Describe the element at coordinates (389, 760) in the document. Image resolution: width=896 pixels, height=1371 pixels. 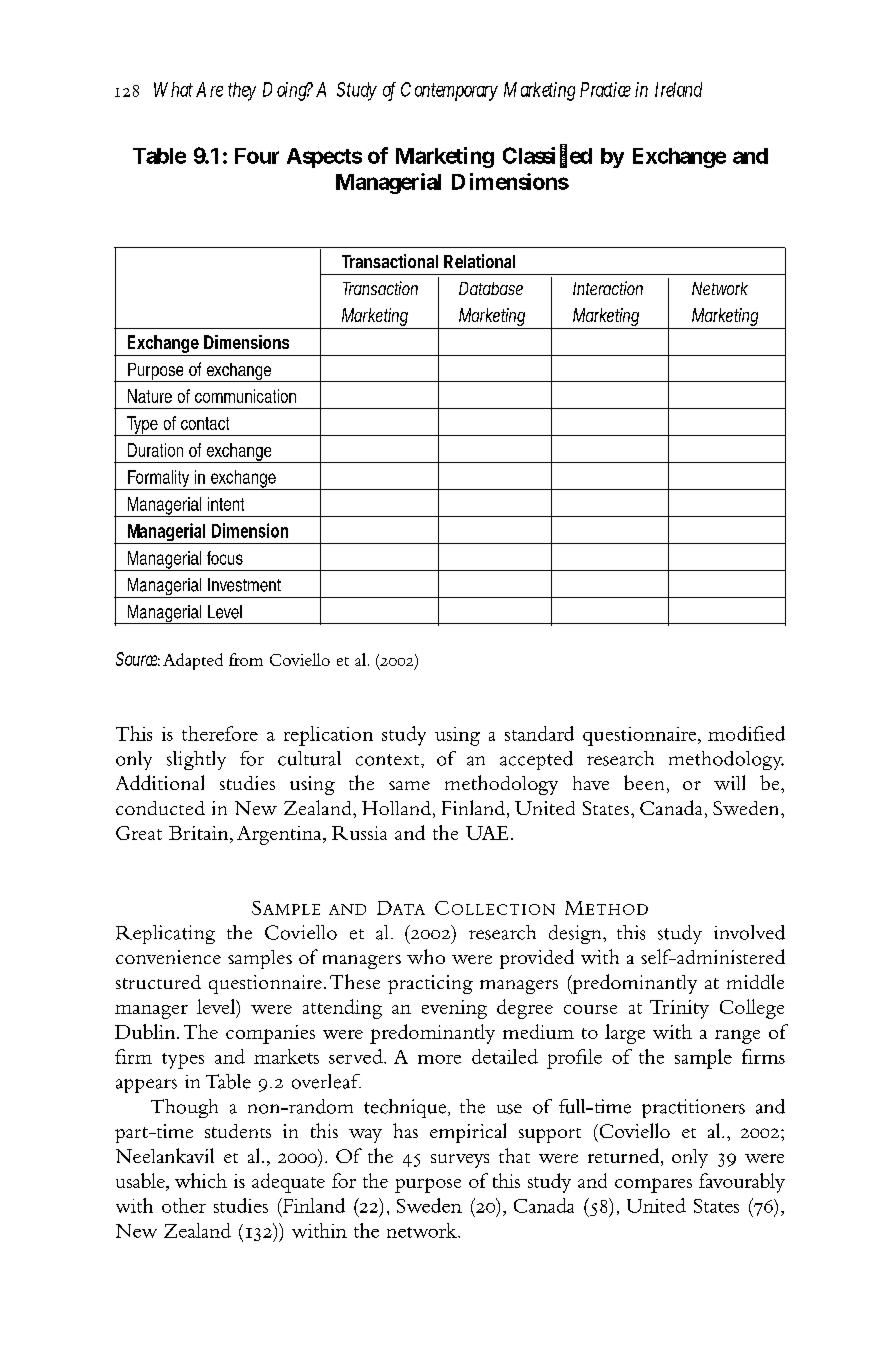
I see `context` at that location.
